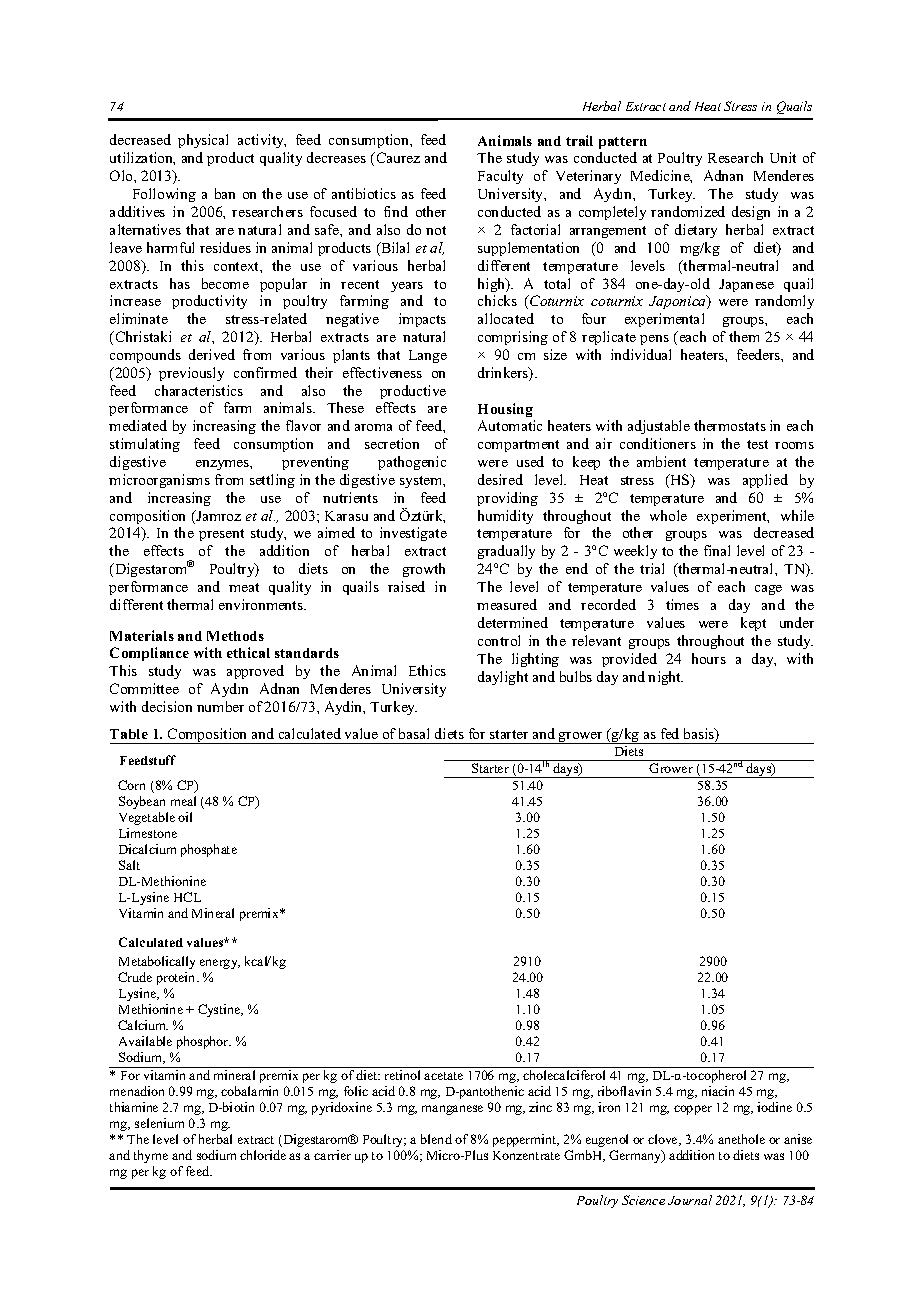  What do you see at coordinates (688, 211) in the document?
I see `randomized` at bounding box center [688, 211].
